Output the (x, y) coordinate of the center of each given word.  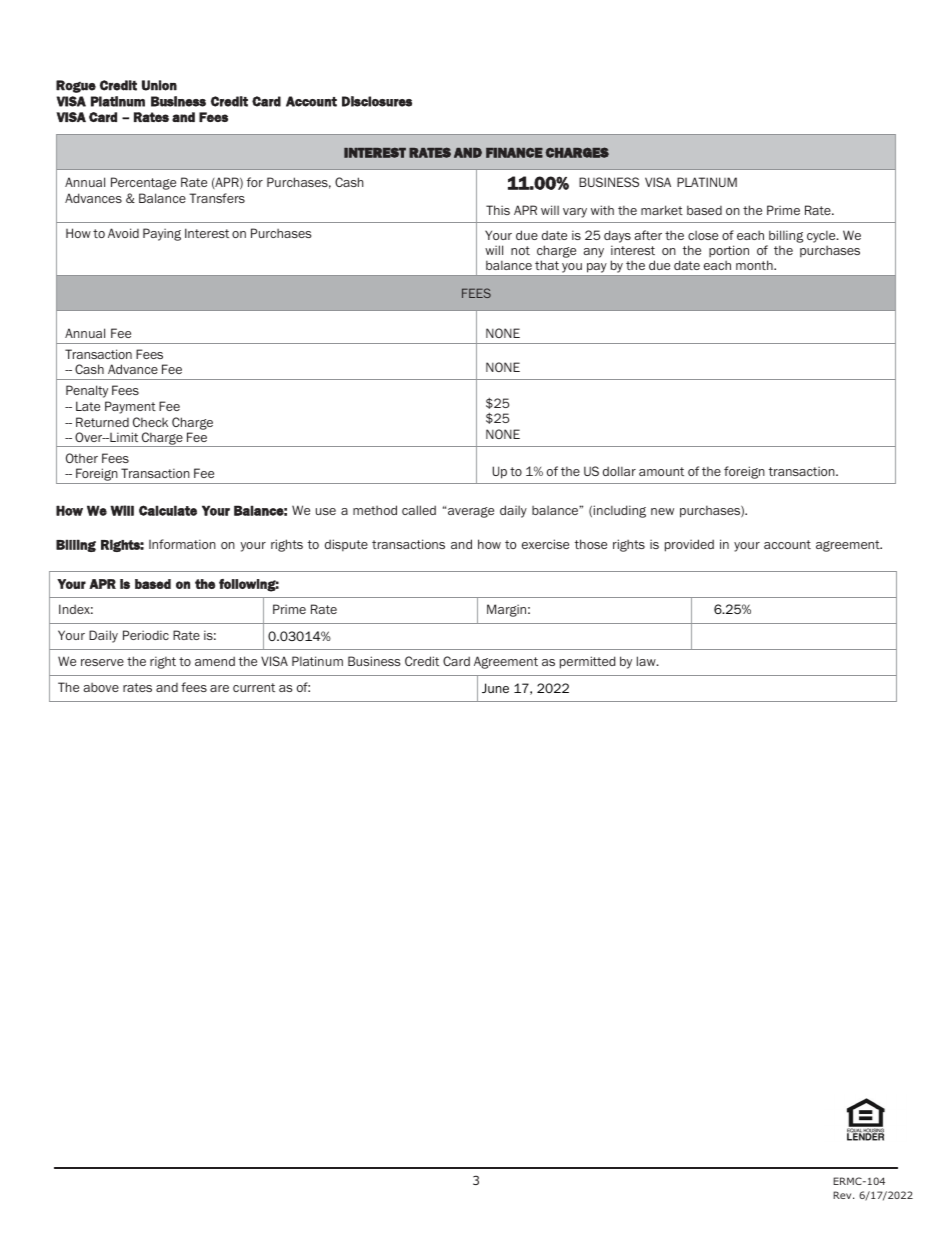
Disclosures (377, 101)
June (495, 688)
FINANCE (514, 152)
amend (215, 661)
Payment (130, 407)
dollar (619, 471)
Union (159, 85)
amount (661, 471)
